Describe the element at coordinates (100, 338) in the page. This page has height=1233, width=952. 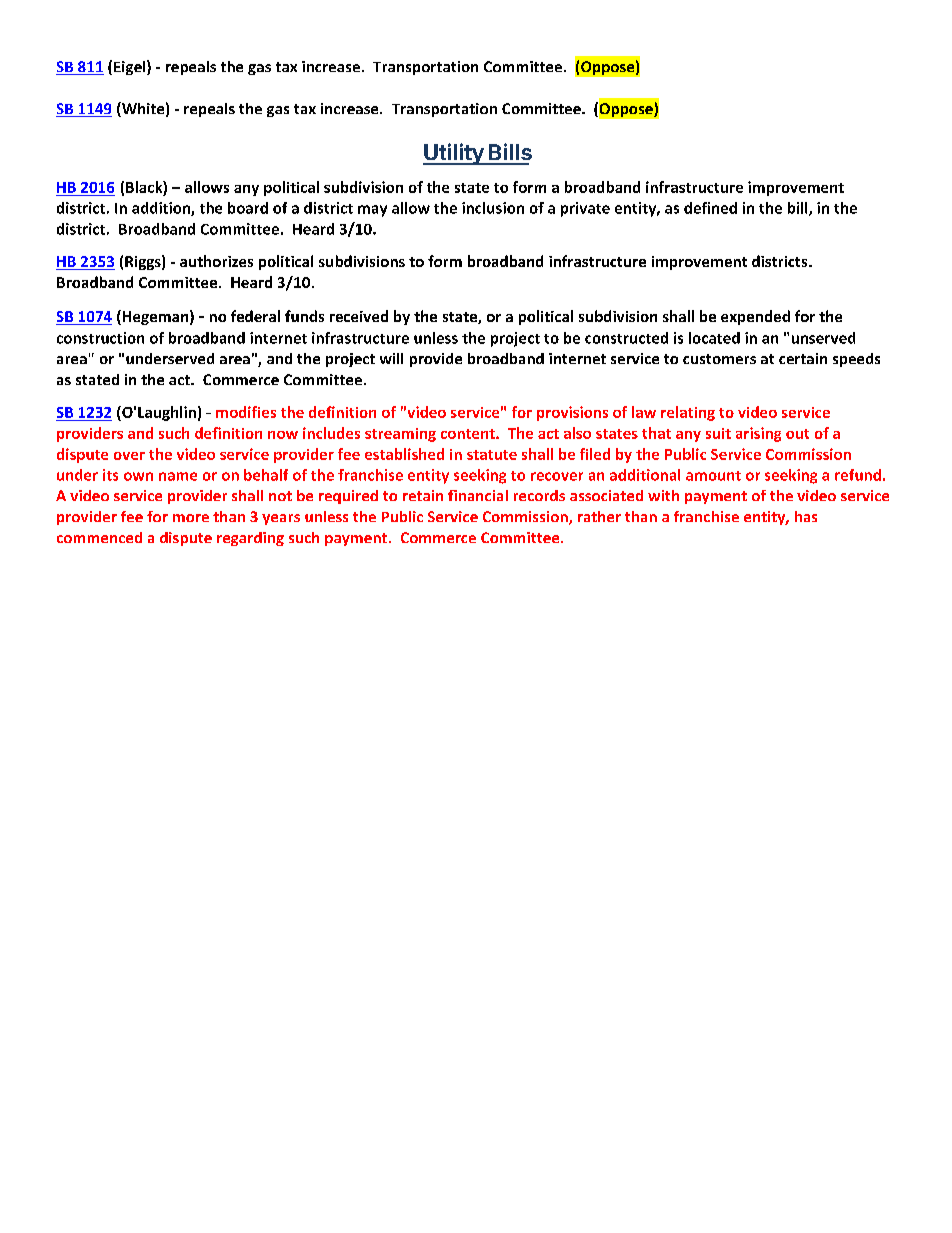
I see `construction` at that location.
